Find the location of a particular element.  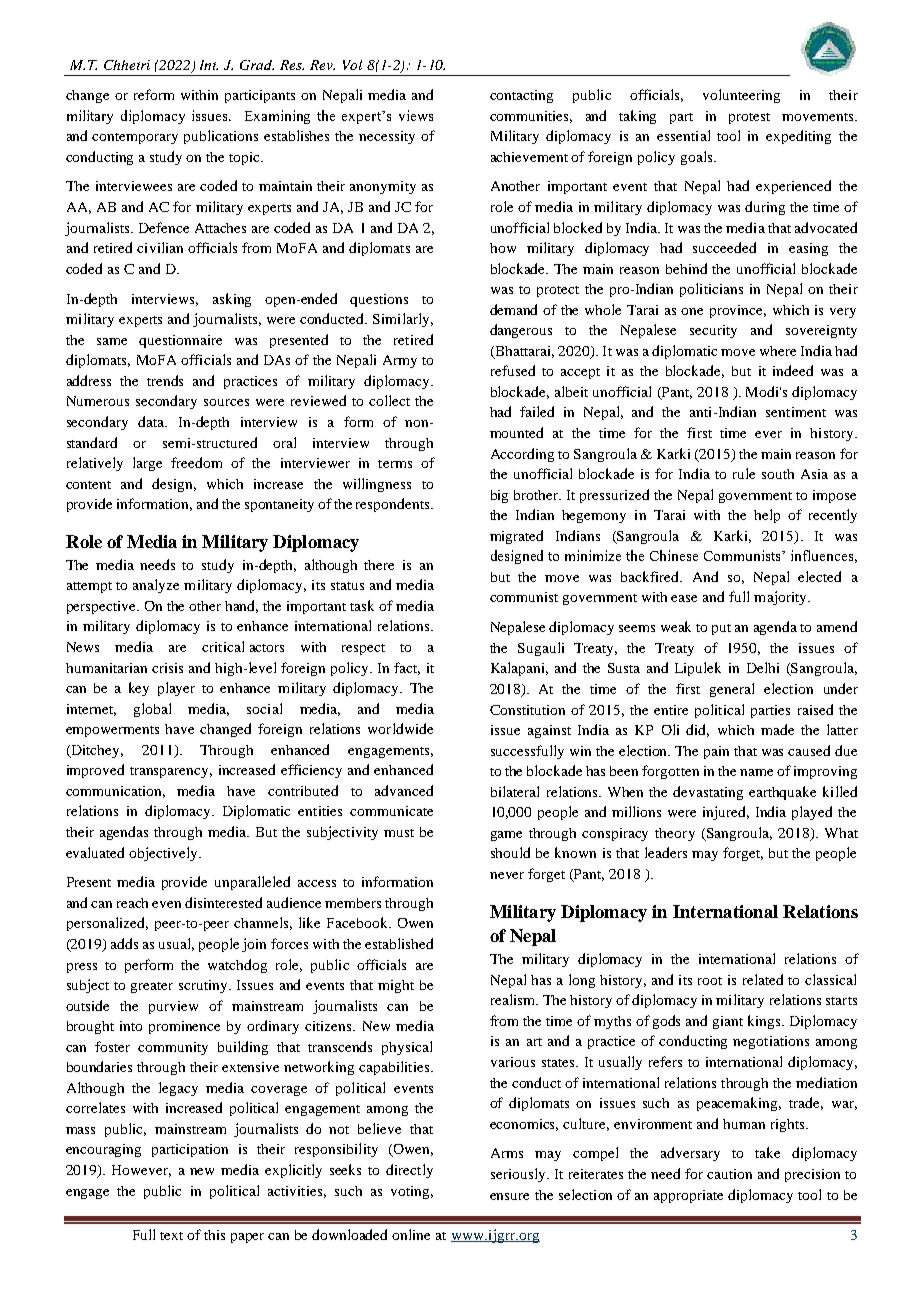

injured is located at coordinates (726, 813).
